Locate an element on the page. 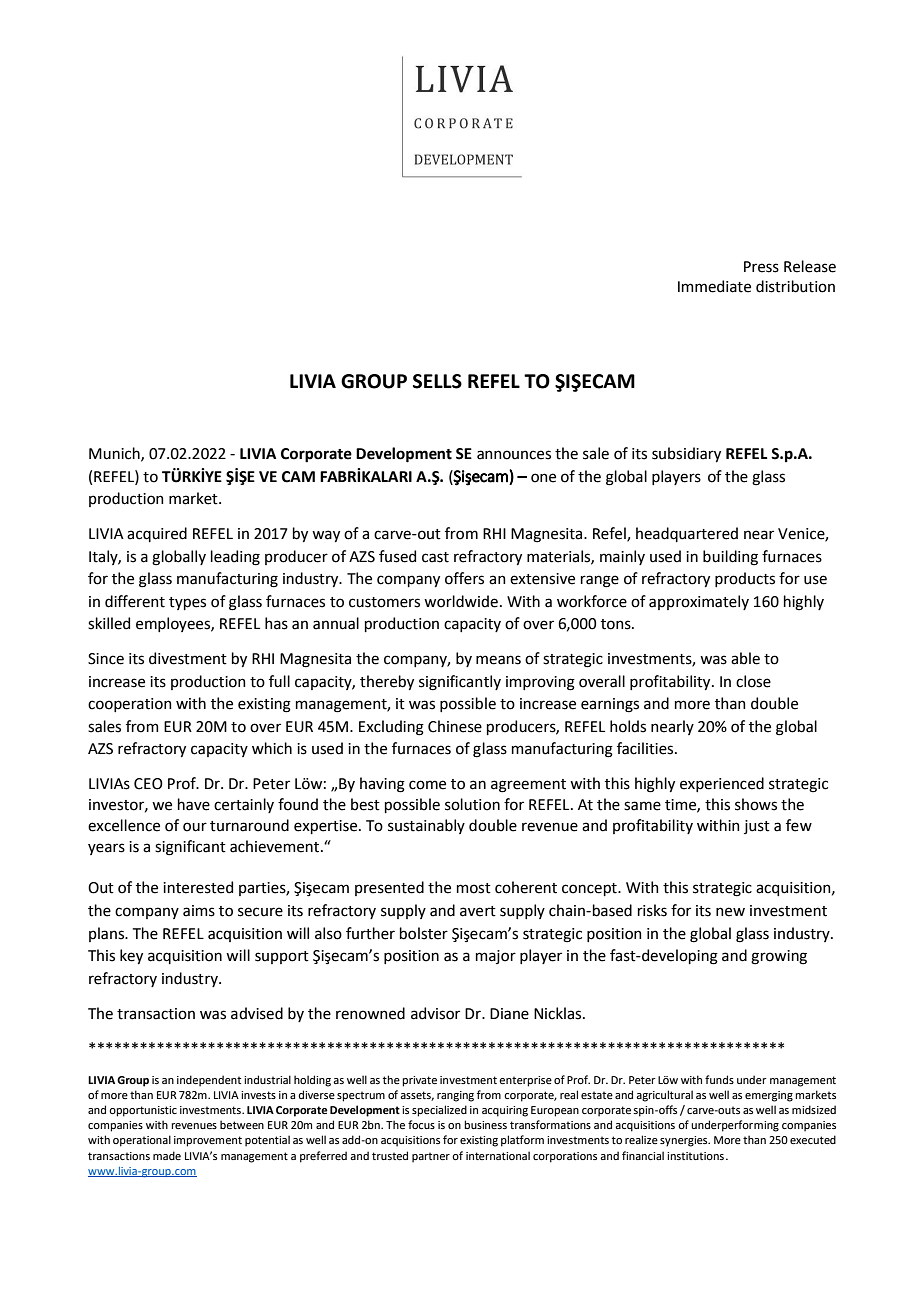 The height and width of the page is (1308, 924). business is located at coordinates (485, 1124).
